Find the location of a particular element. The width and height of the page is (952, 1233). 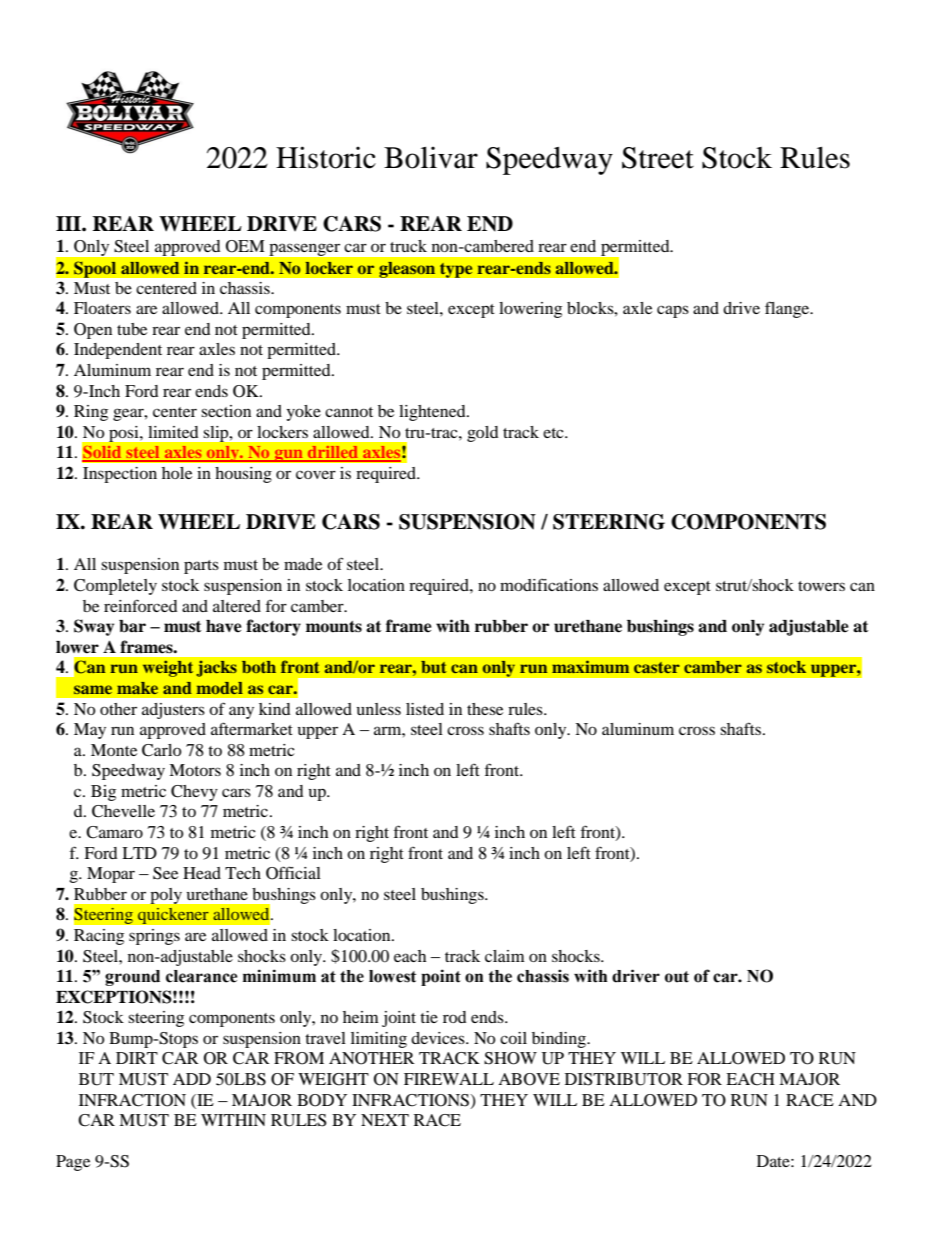

Street is located at coordinates (658, 158).
